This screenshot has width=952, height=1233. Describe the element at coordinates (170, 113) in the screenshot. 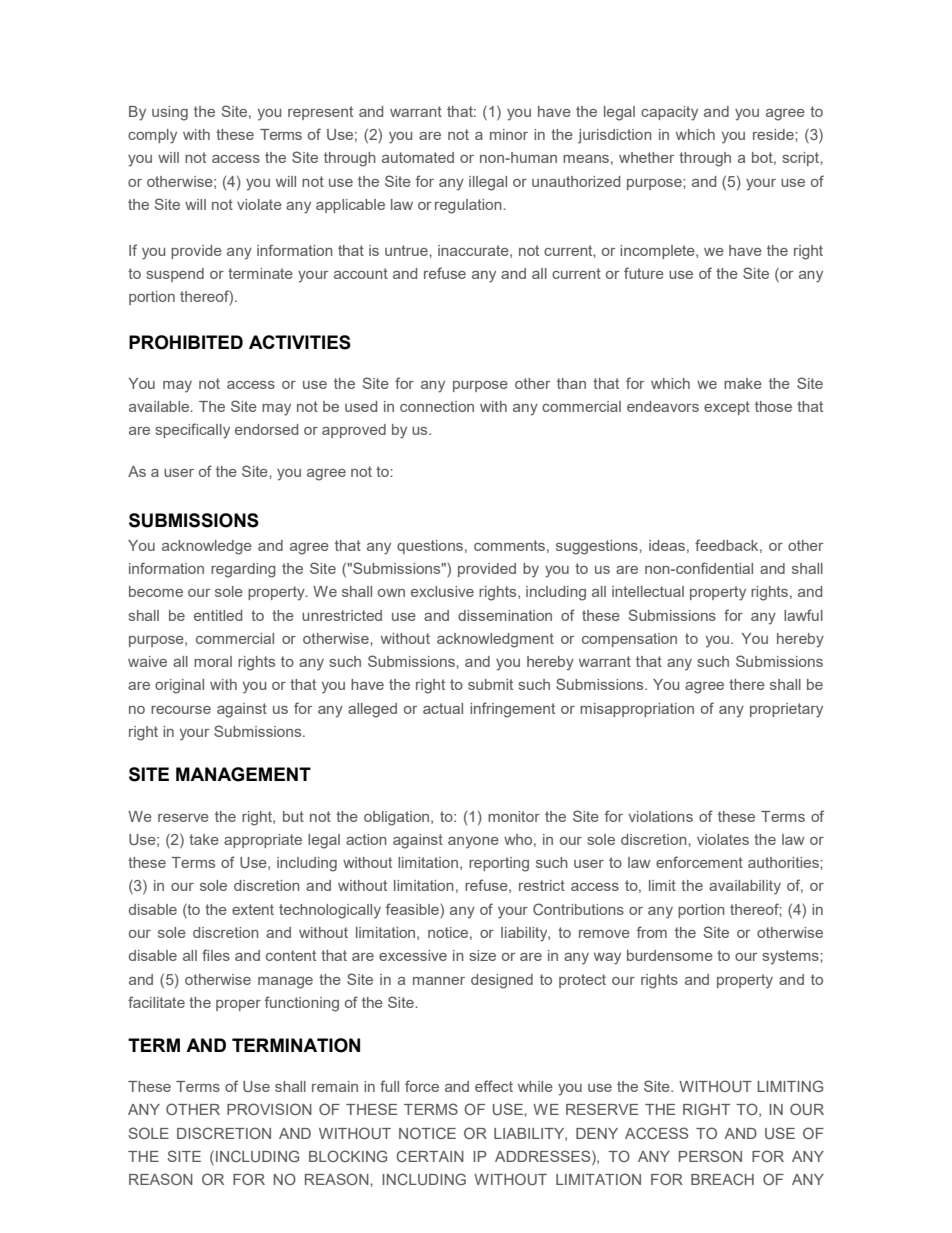

I see `using` at that location.
